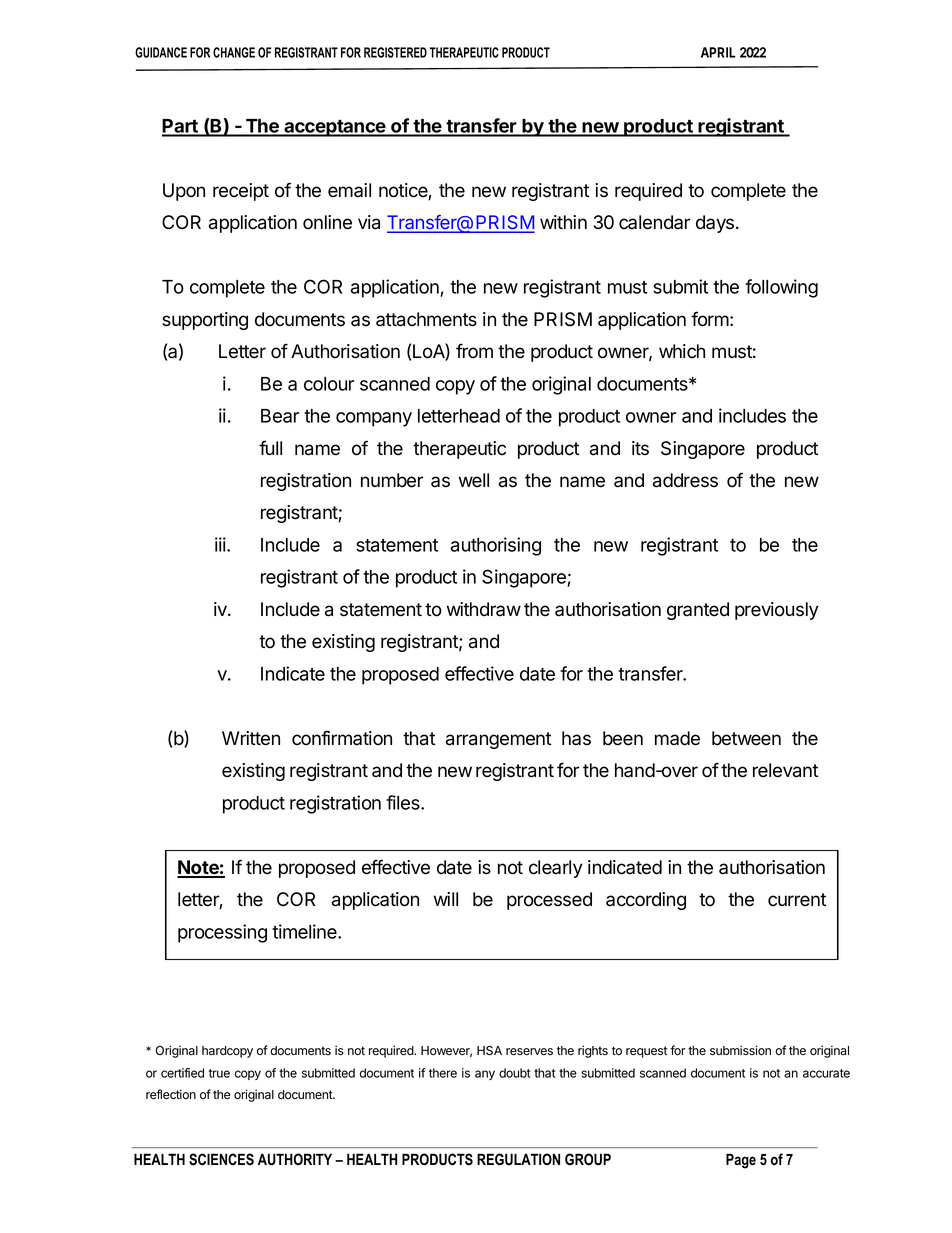  What do you see at coordinates (395, 52) in the page?
I see `REGISTERED` at bounding box center [395, 52].
